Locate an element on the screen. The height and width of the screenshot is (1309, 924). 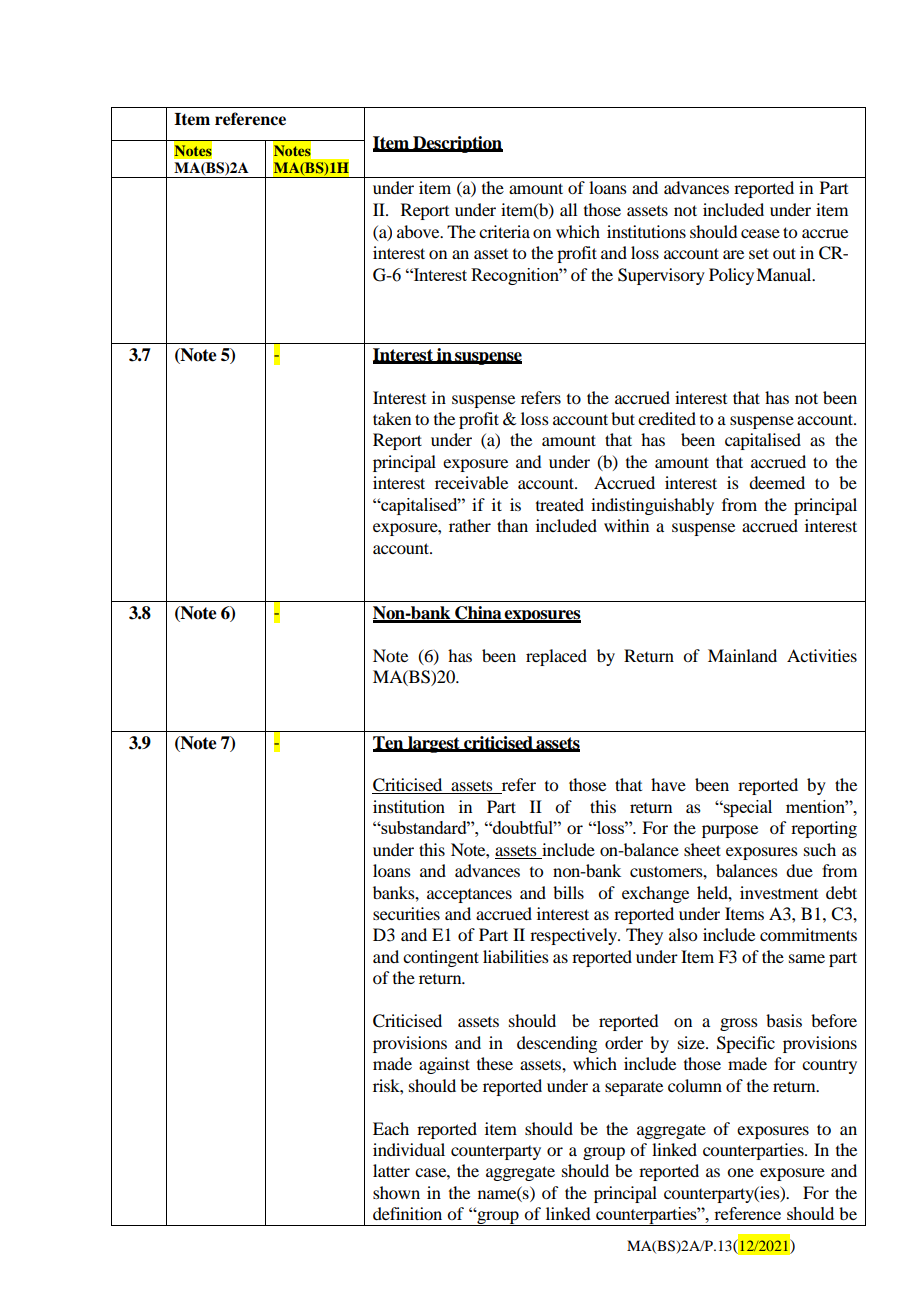
exchange is located at coordinates (655, 894).
